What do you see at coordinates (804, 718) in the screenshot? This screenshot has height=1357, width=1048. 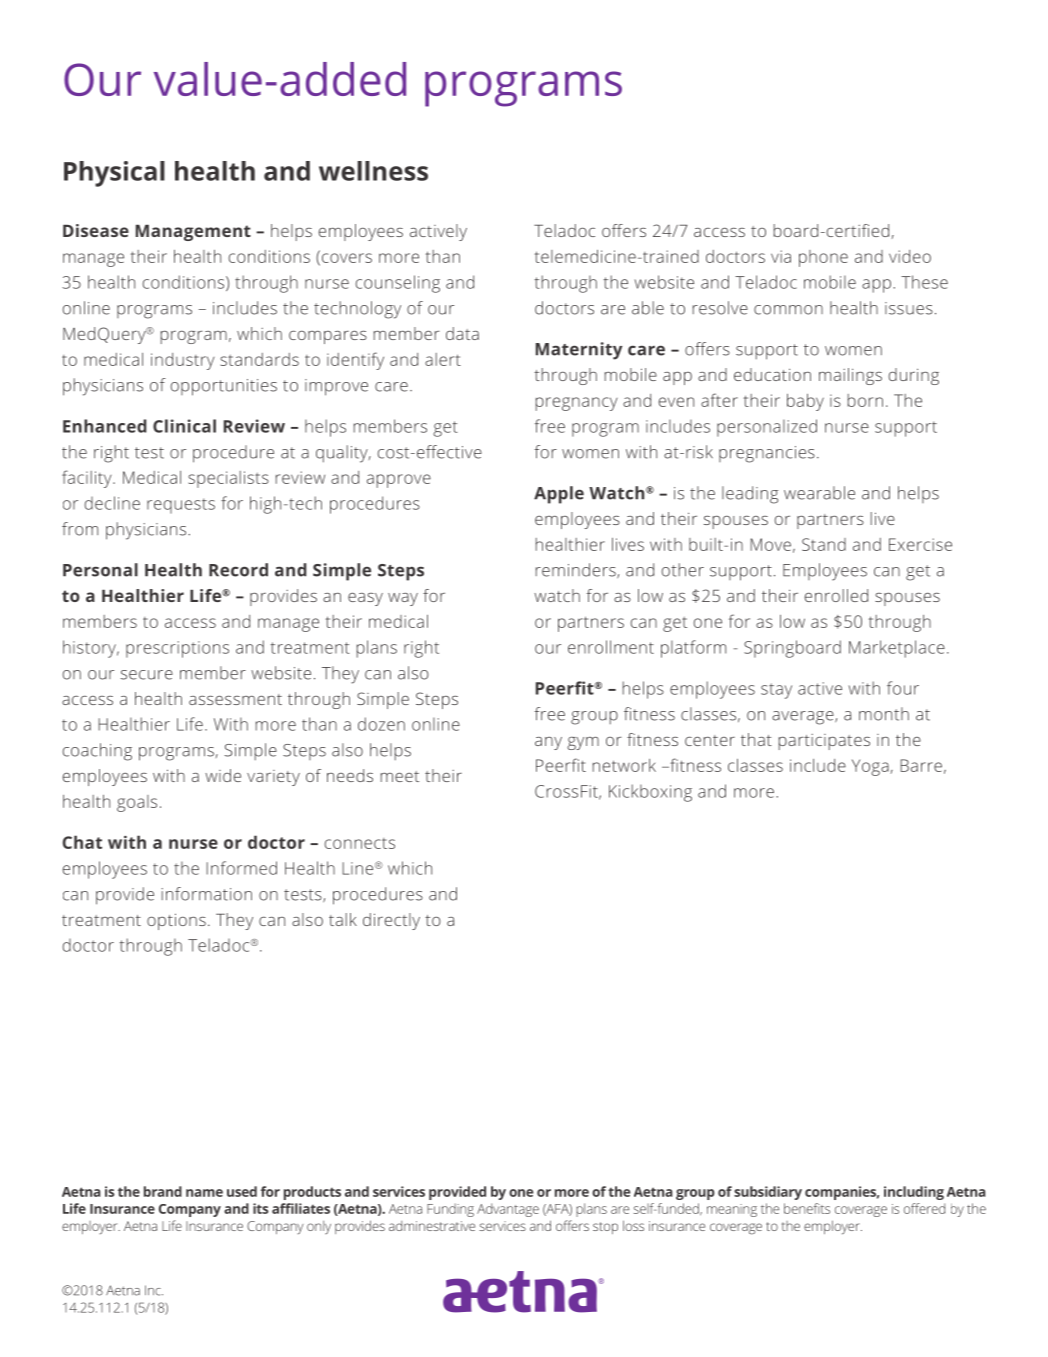 I see `average` at bounding box center [804, 718].
